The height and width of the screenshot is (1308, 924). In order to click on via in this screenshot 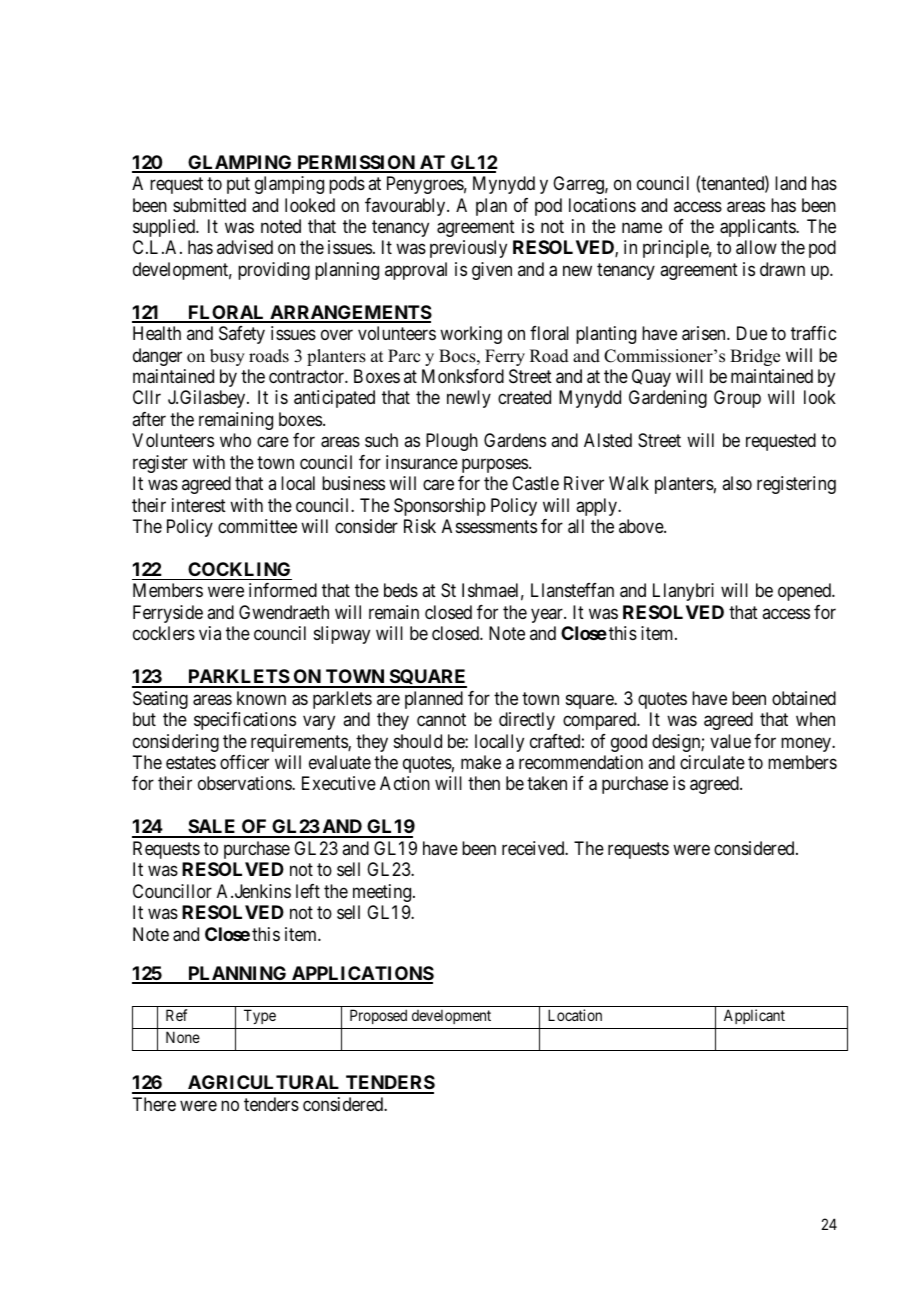, I will do `click(210, 633)`.
